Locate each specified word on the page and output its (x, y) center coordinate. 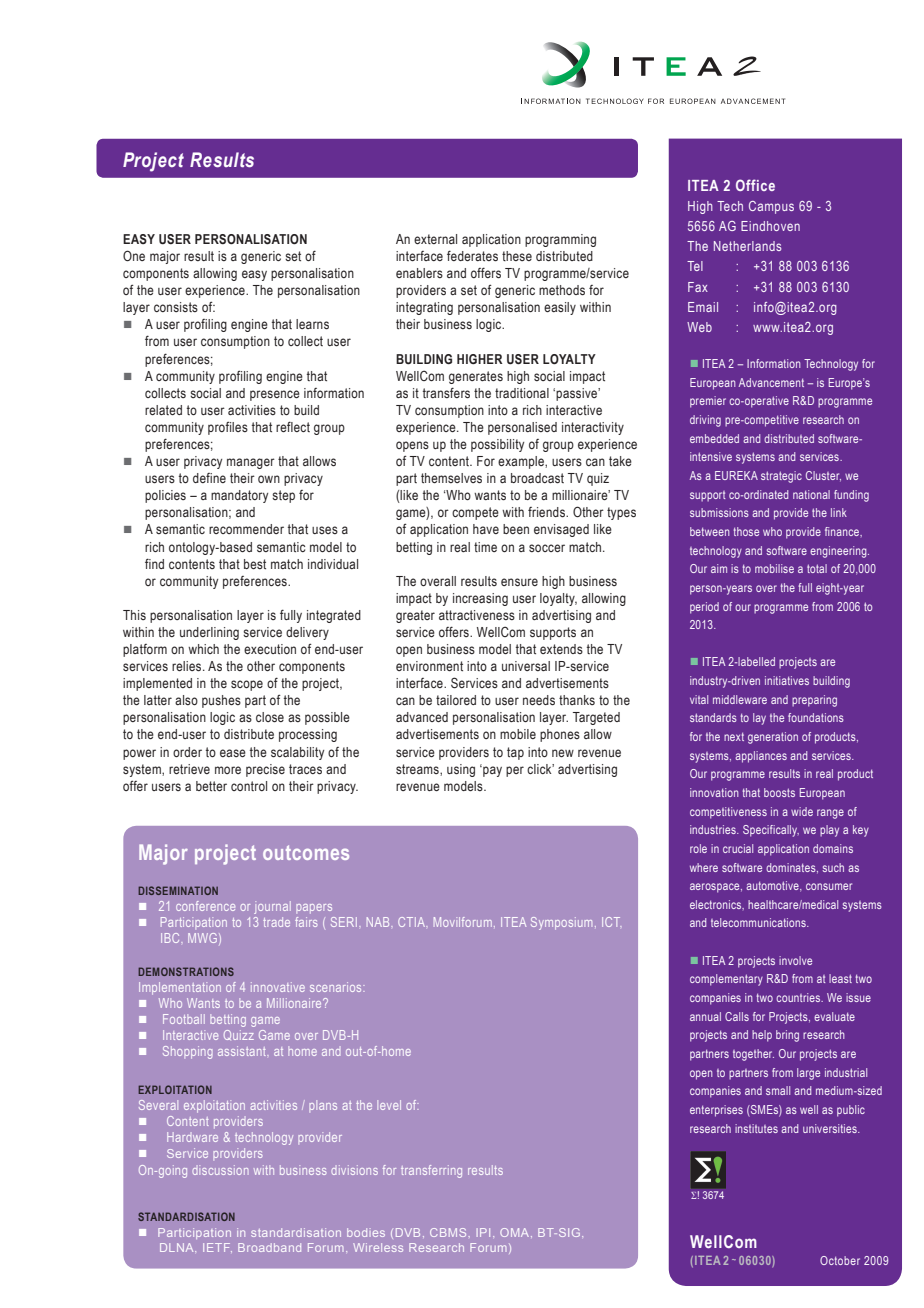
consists (176, 307)
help (762, 1036)
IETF (217, 1247)
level (389, 1105)
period (704, 608)
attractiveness (477, 615)
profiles (228, 428)
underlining (209, 633)
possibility (497, 445)
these (517, 256)
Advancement (771, 382)
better (211, 786)
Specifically (771, 831)
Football (184, 1019)
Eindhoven (770, 226)
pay (491, 770)
